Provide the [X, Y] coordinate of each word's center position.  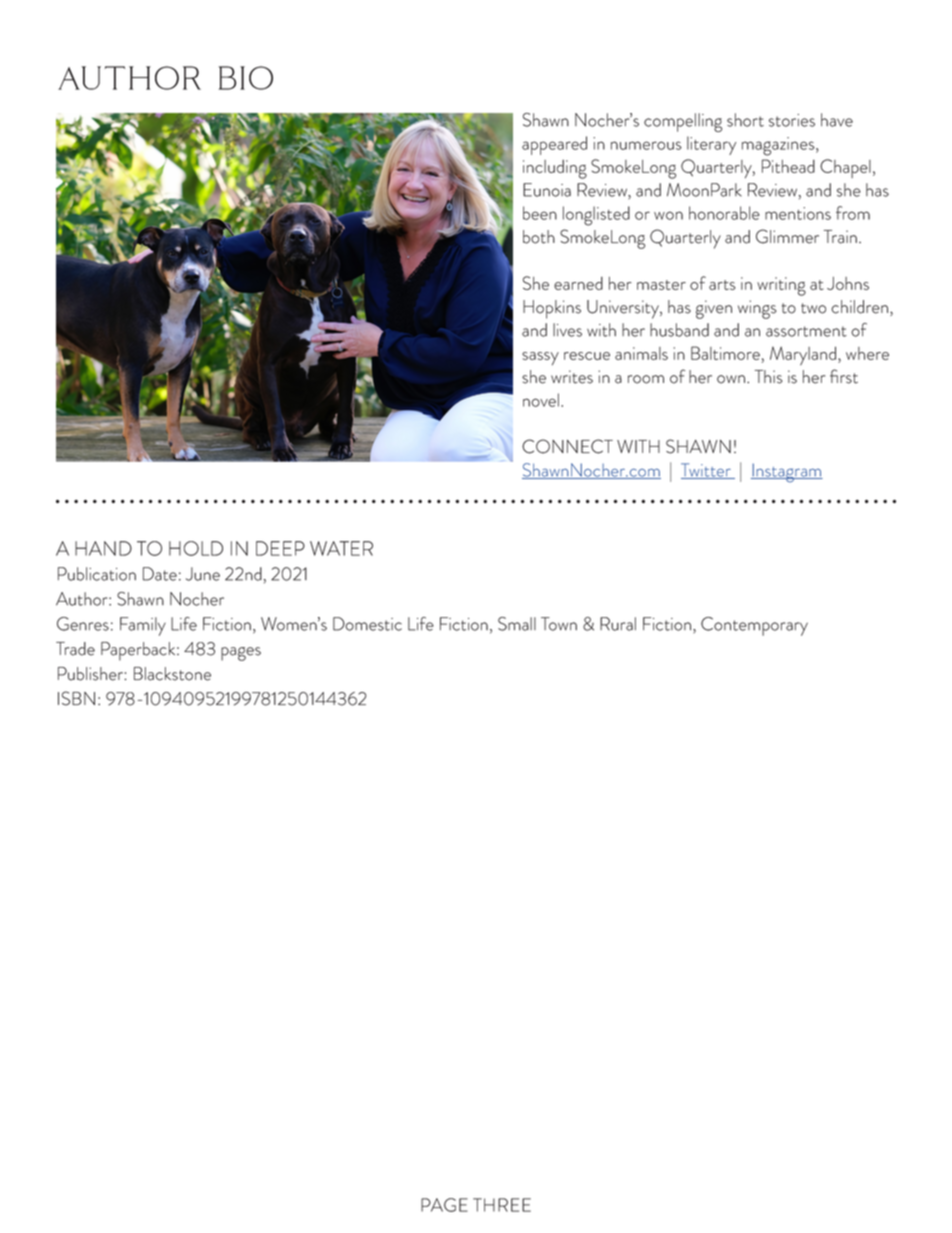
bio [246, 78]
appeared [554, 145]
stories [792, 120]
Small [517, 624]
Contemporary [754, 626]
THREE [502, 1205]
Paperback [139, 651]
